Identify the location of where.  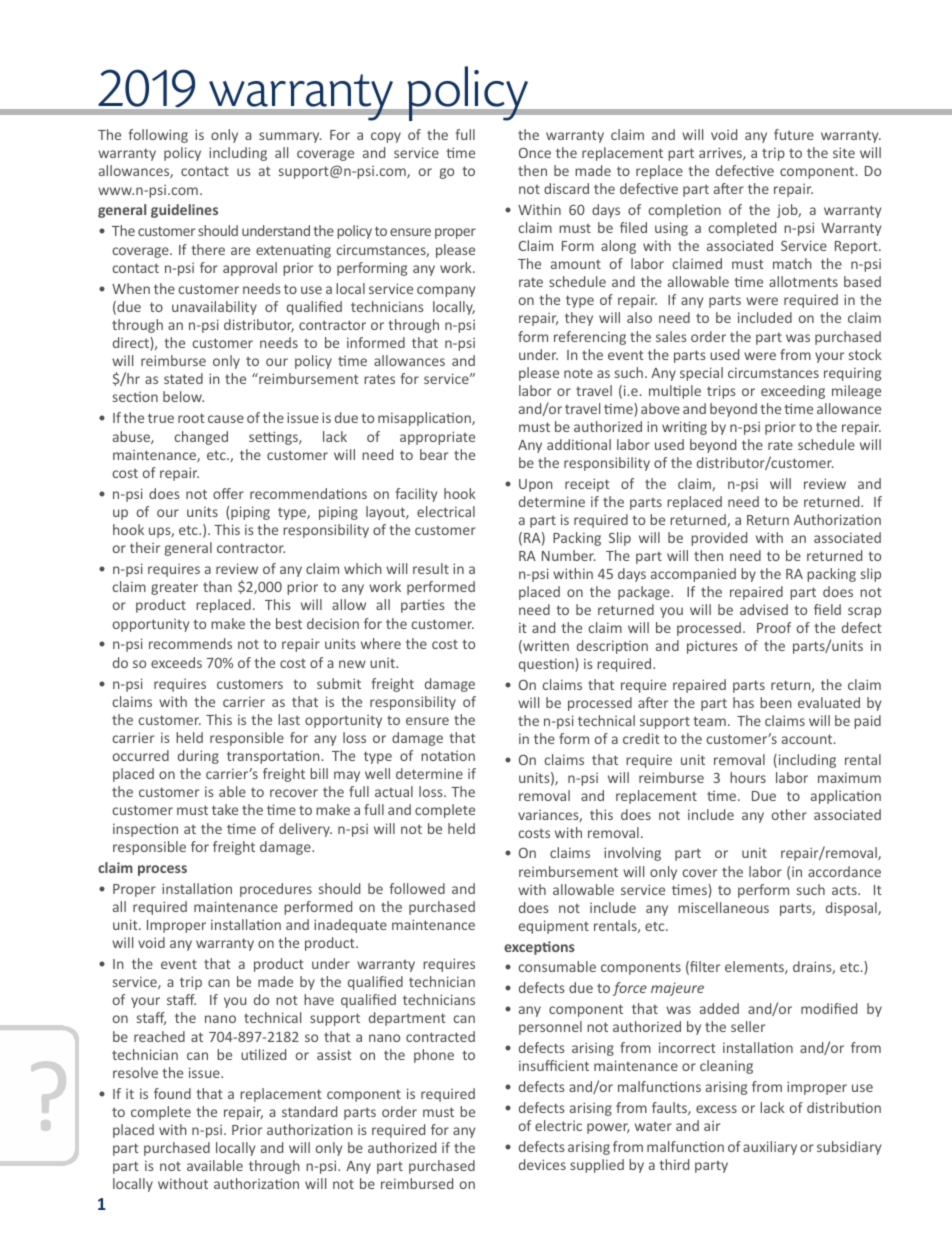
(381, 643).
